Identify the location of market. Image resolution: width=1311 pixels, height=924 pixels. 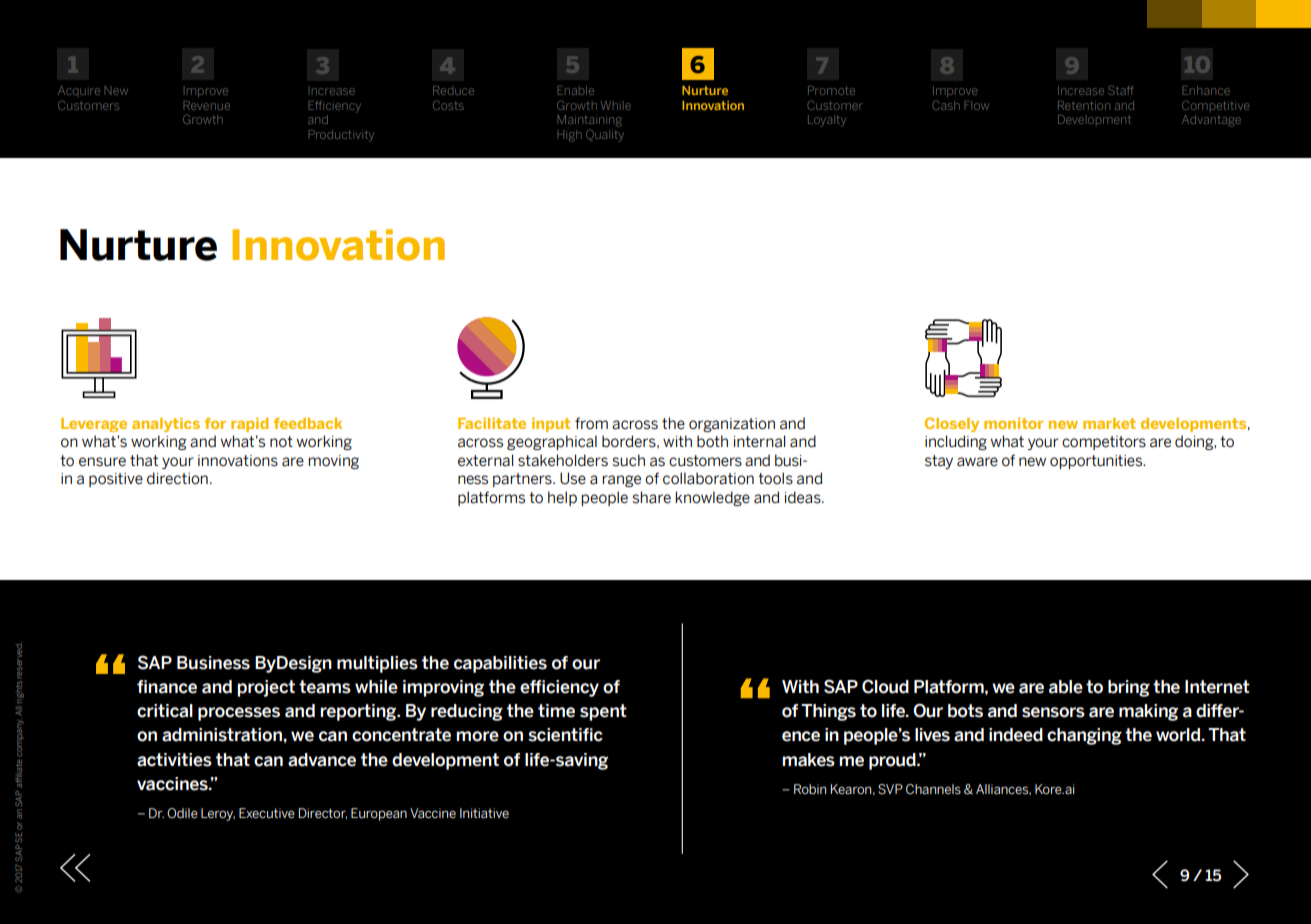
(1109, 423).
